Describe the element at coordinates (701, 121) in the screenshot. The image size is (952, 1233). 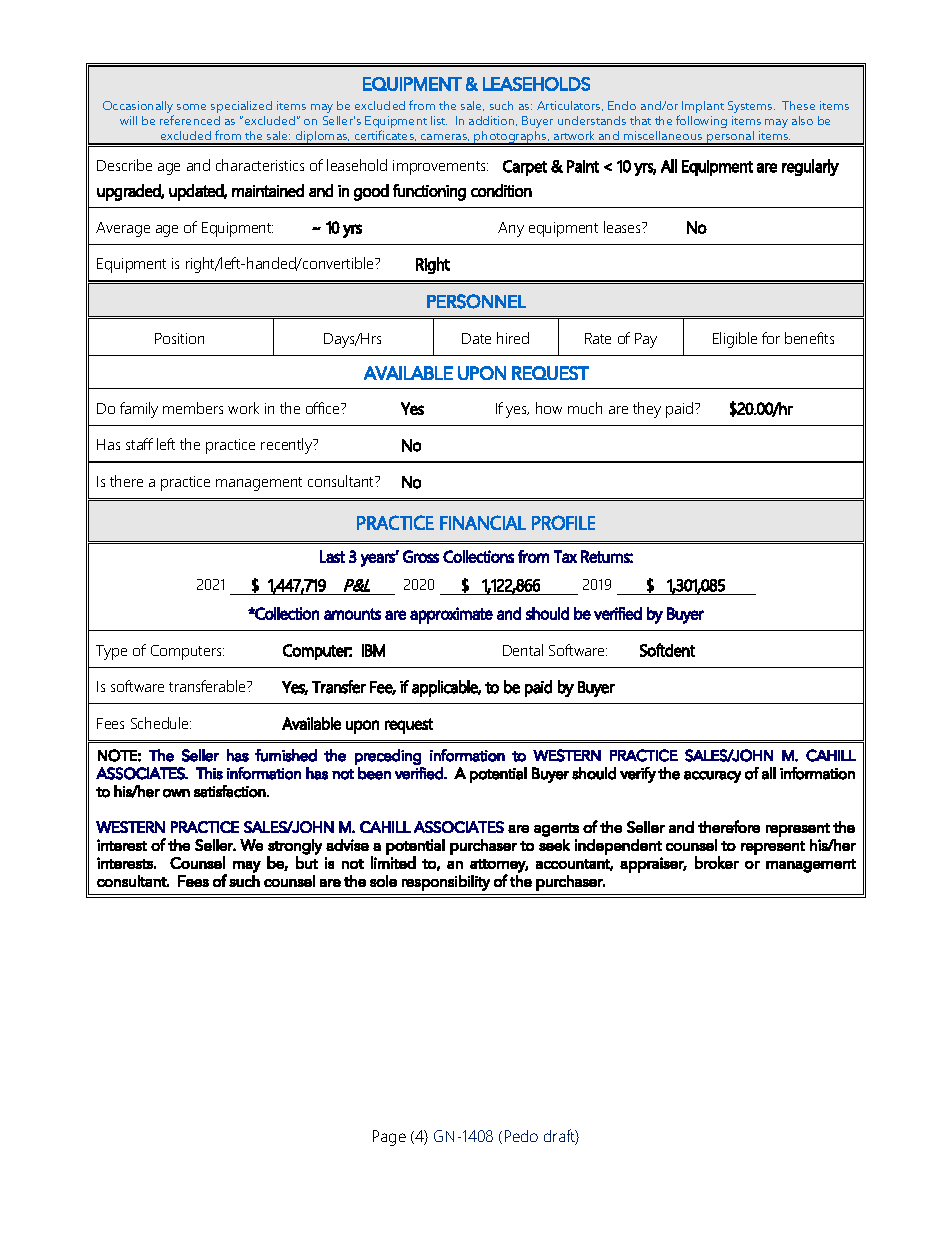
I see `following` at that location.
